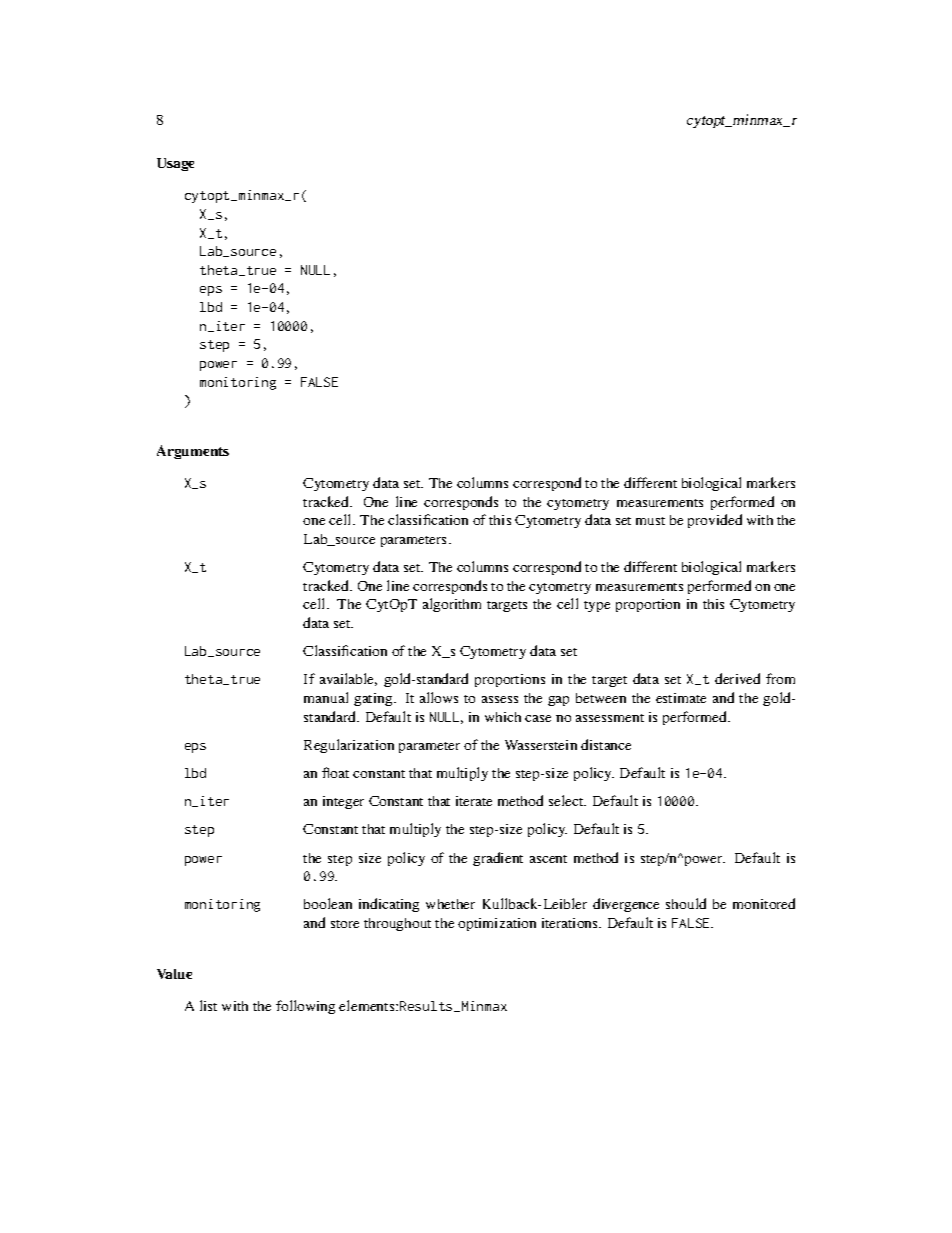  I want to click on list, so click(208, 1005).
